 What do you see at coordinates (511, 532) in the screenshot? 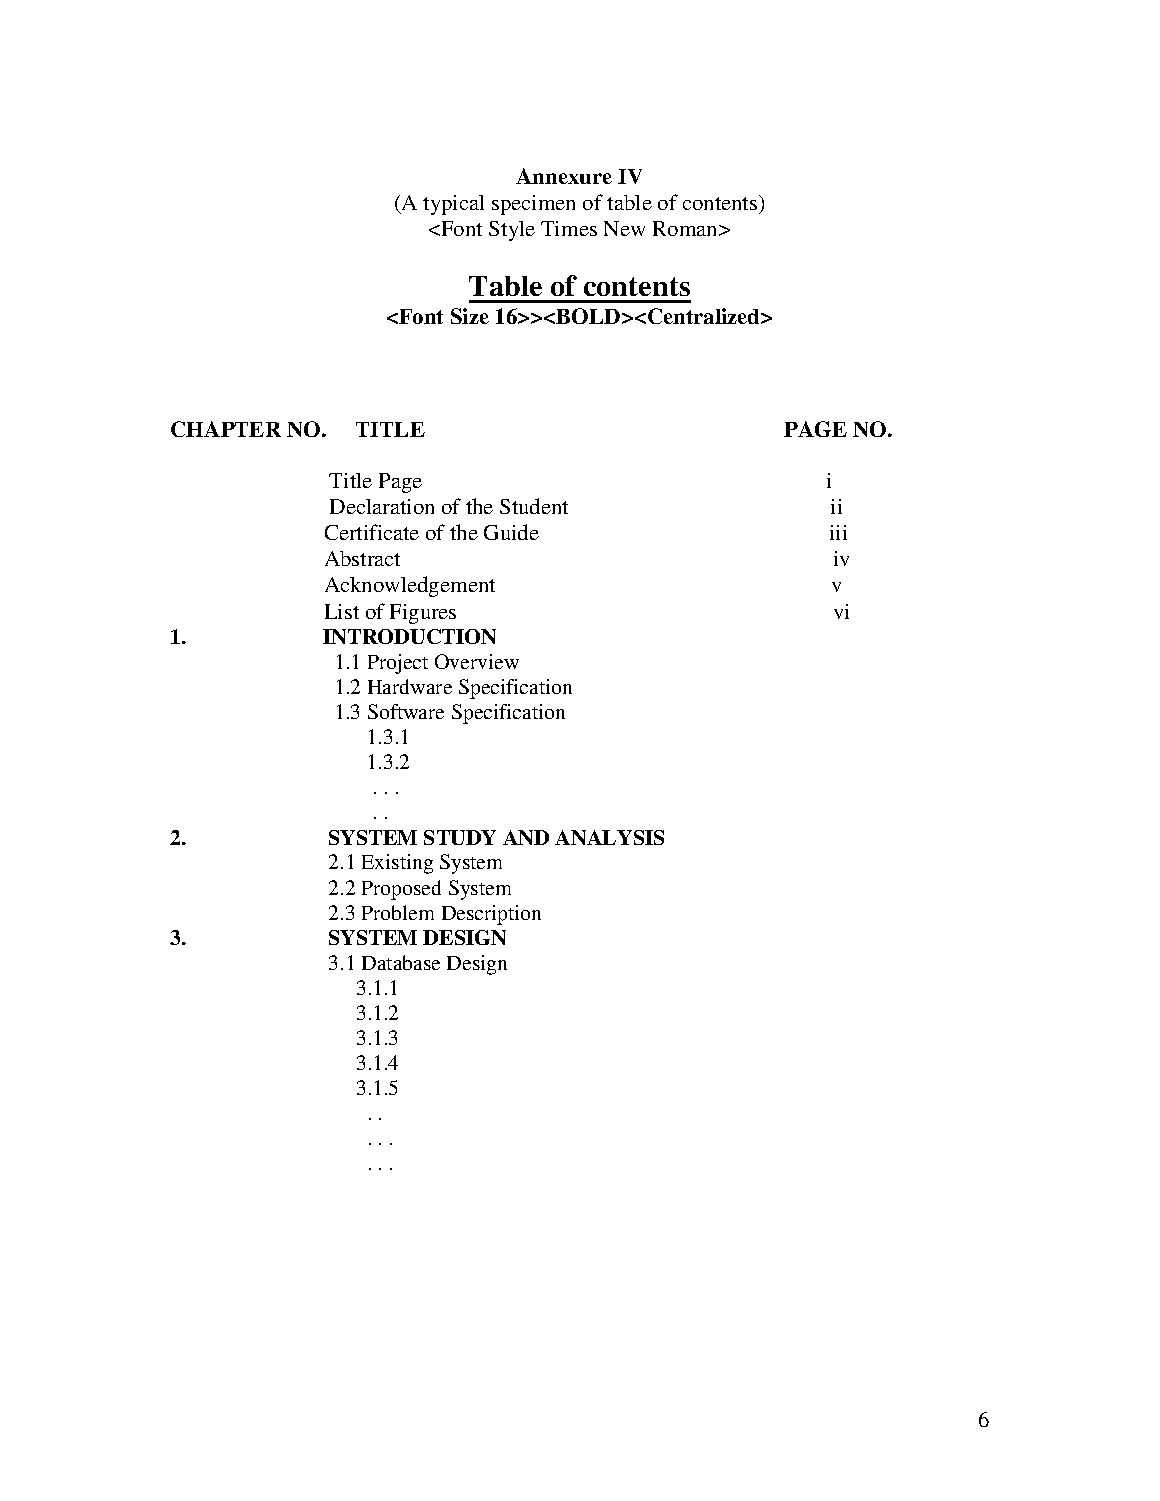
I see `Guide` at bounding box center [511, 532].
